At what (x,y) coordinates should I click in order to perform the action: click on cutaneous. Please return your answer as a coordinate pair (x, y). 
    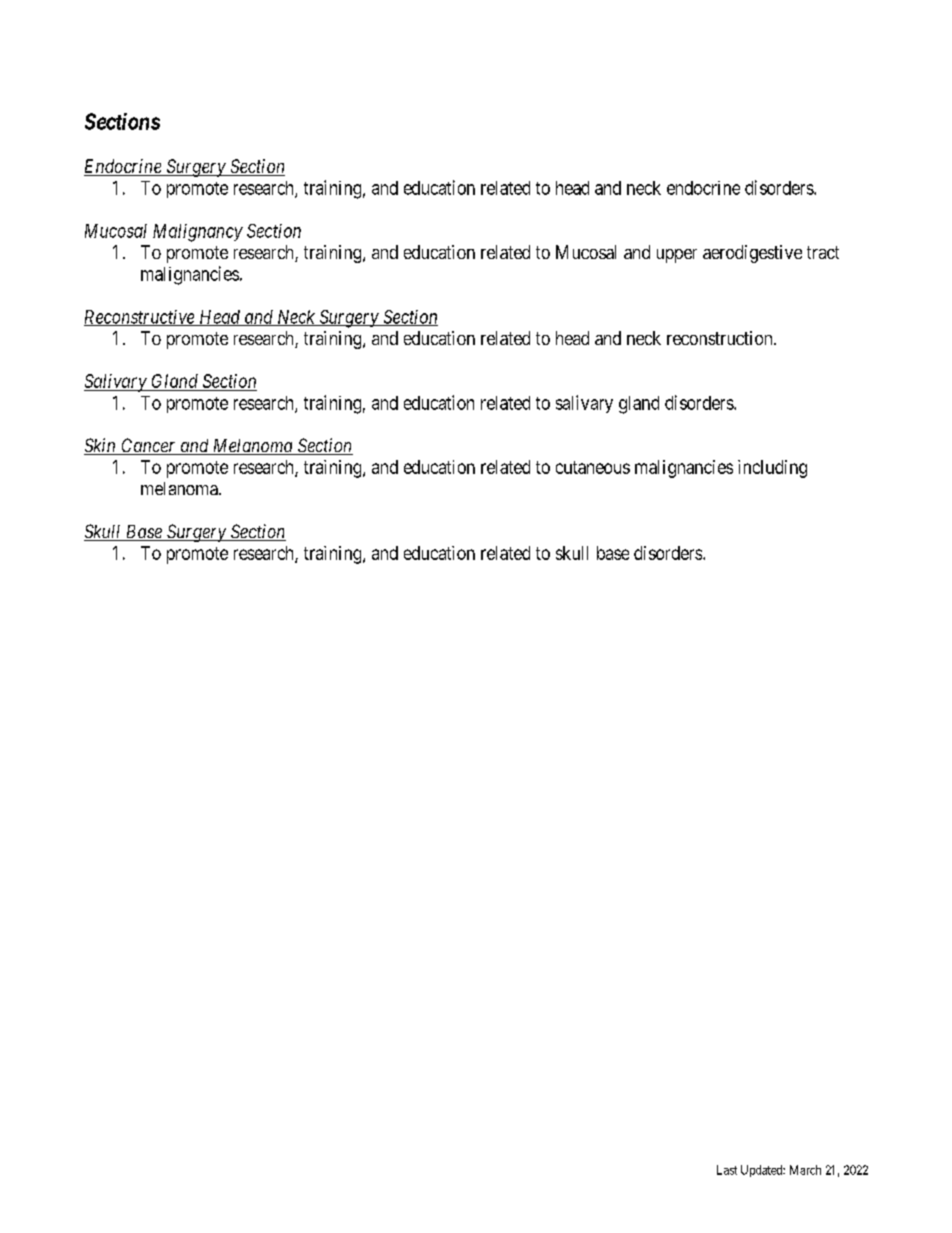
    Looking at the image, I should click on (593, 467).
